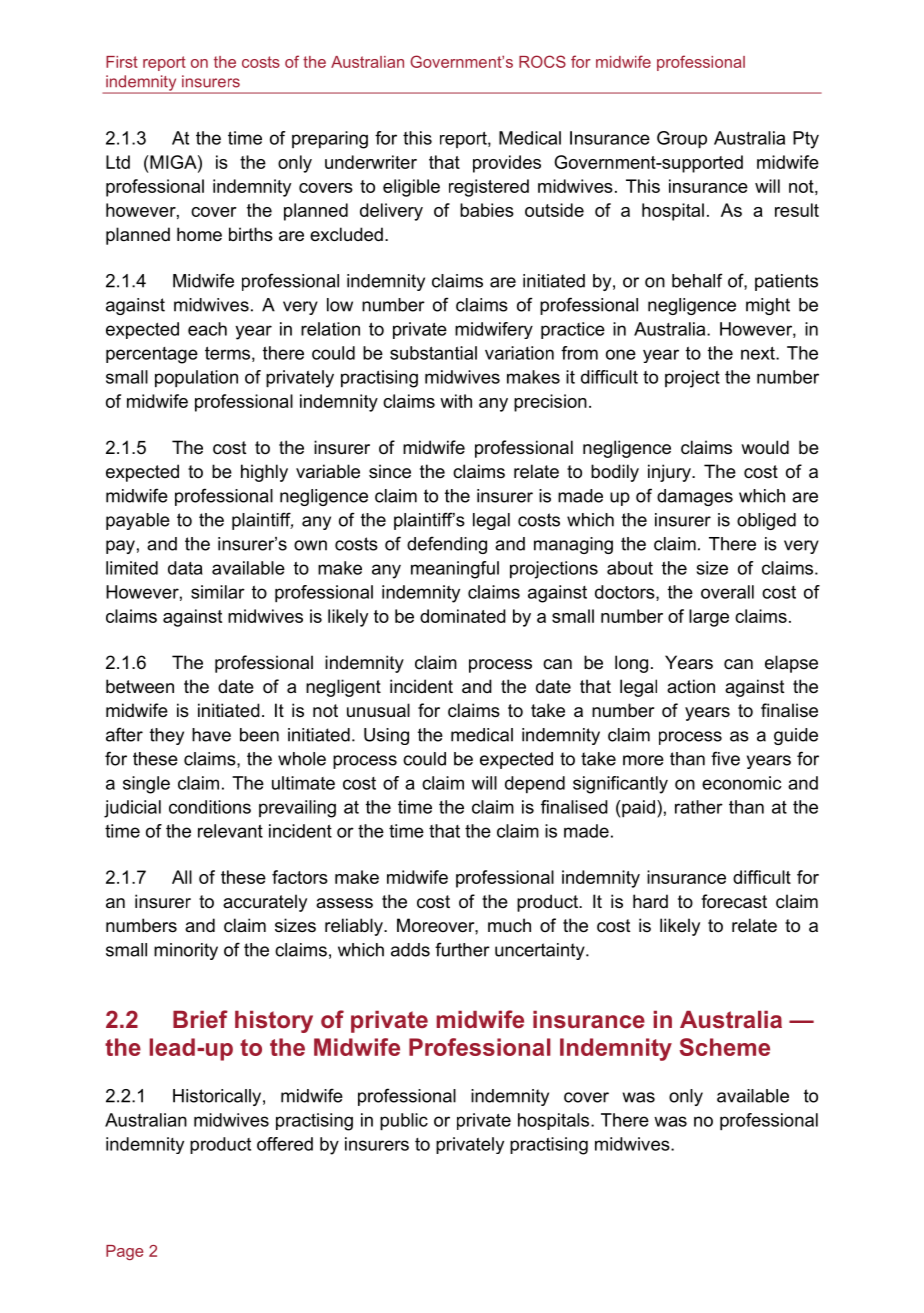 The height and width of the page is (1313, 924). I want to click on Page, so click(124, 1252).
